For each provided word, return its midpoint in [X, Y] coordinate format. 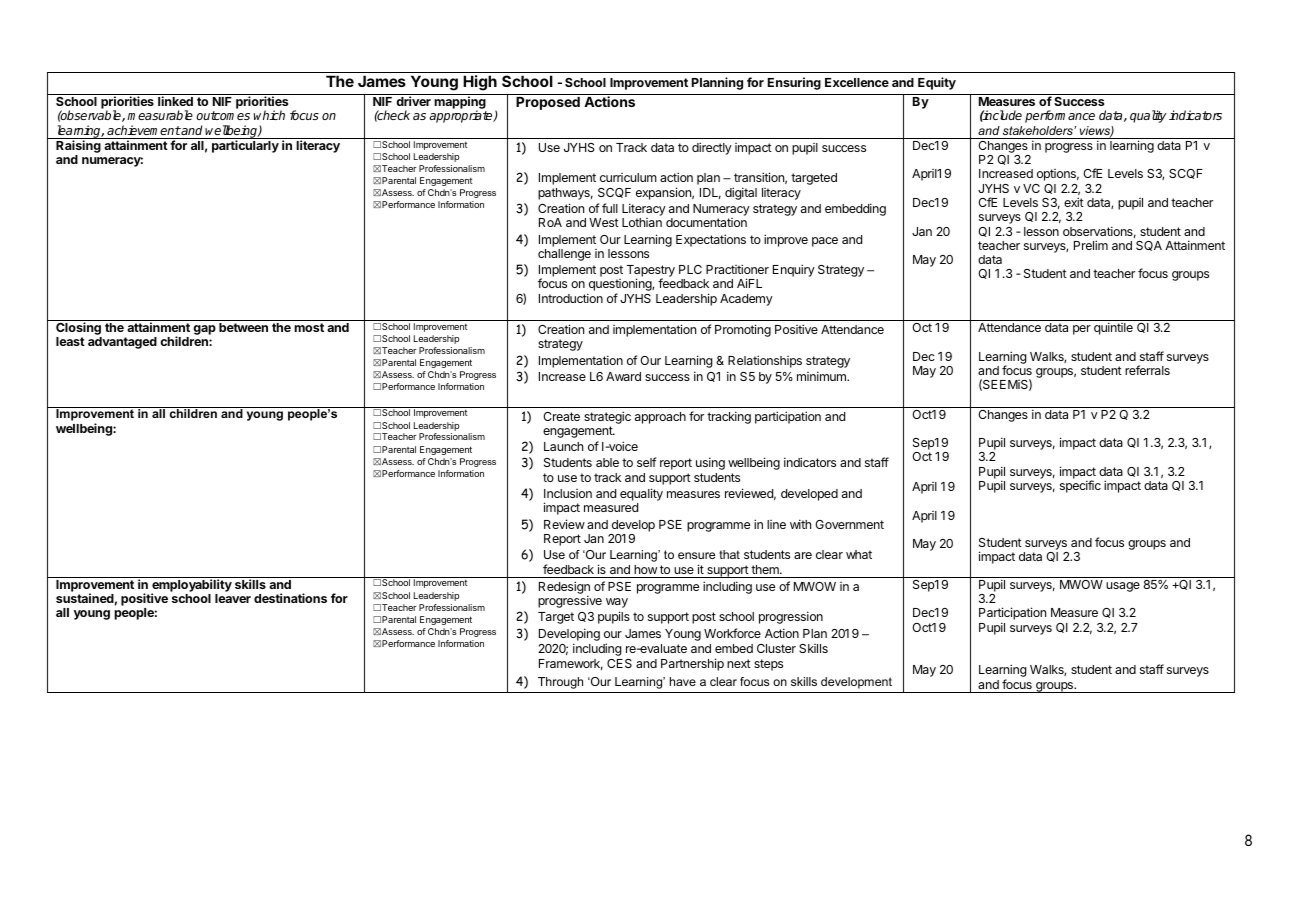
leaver [233, 598]
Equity [937, 83]
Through [560, 683]
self [646, 462]
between [243, 327]
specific [1080, 486]
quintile [1113, 328]
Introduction [571, 298]
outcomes [223, 115]
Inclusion [568, 493]
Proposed [548, 103]
